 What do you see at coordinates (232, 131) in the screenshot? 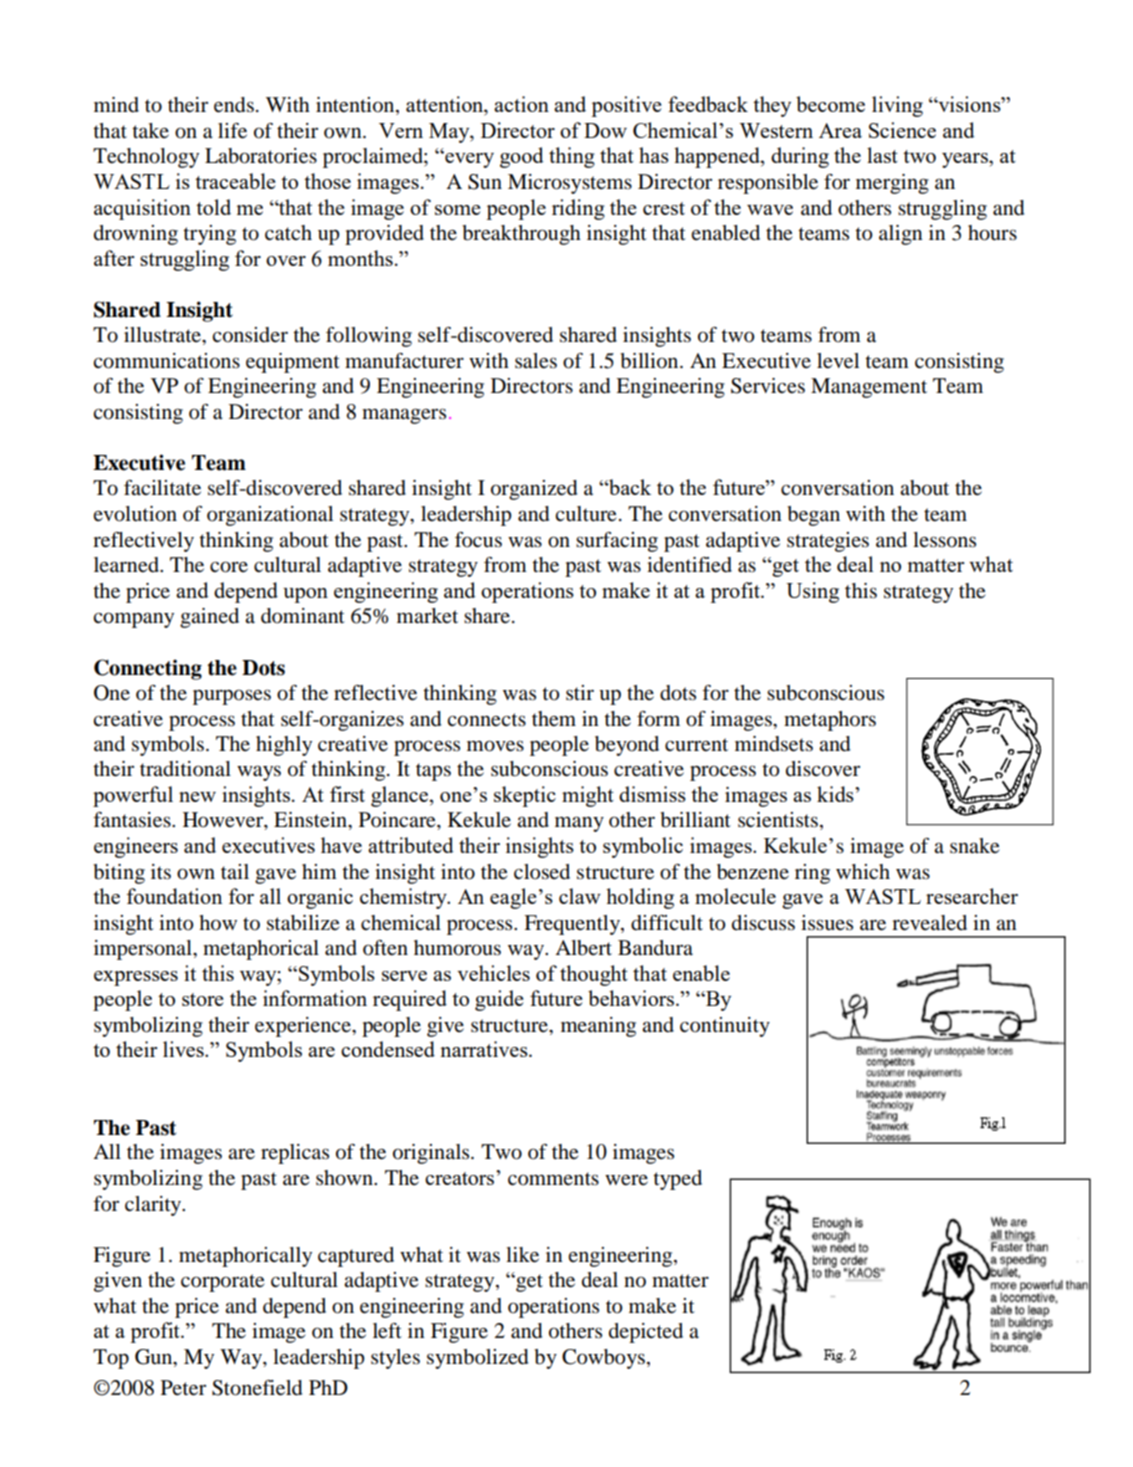
I see `life` at bounding box center [232, 131].
